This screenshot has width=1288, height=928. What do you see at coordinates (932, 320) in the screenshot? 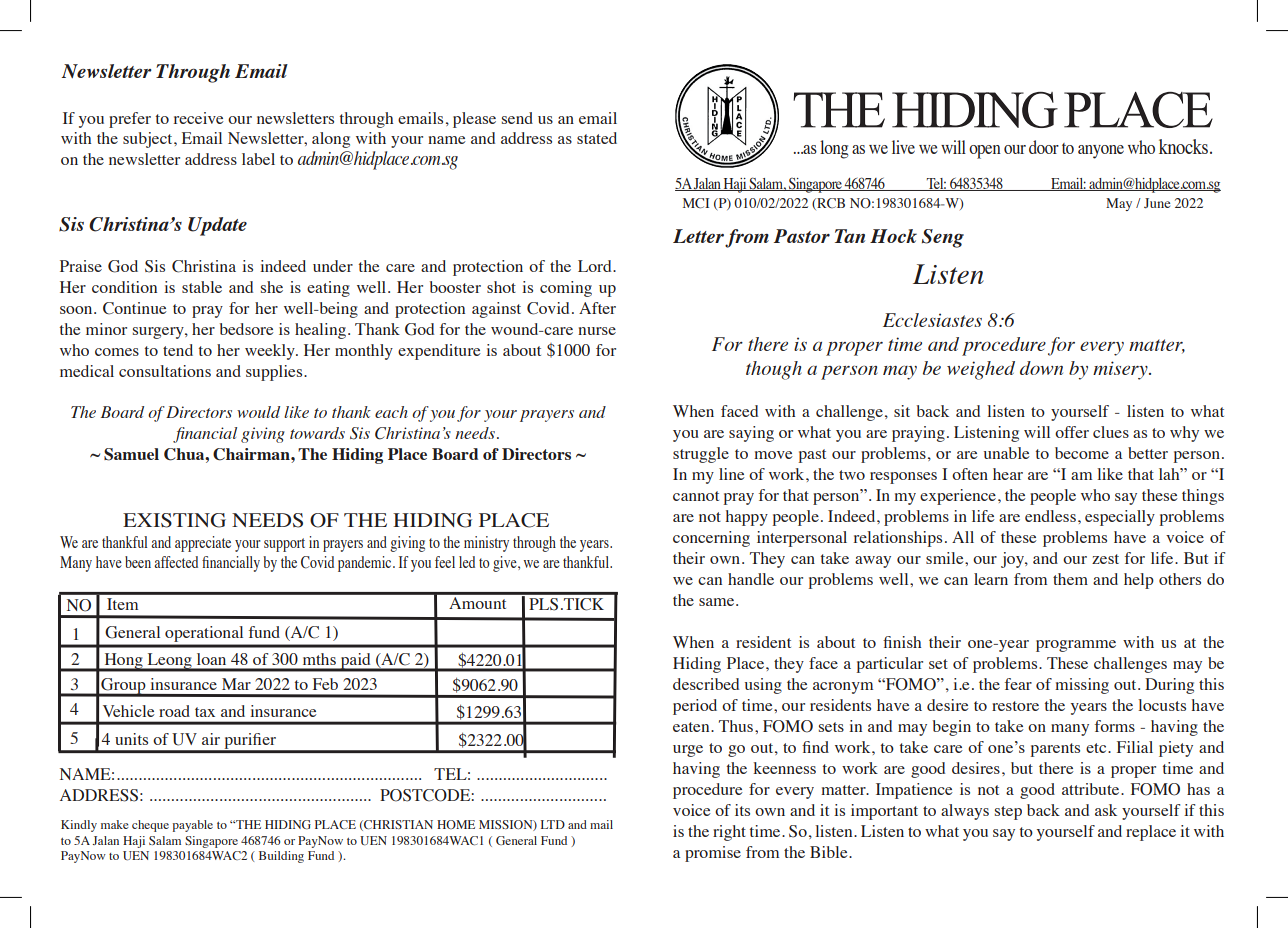
I see `Ecclesiastes` at bounding box center [932, 320].
